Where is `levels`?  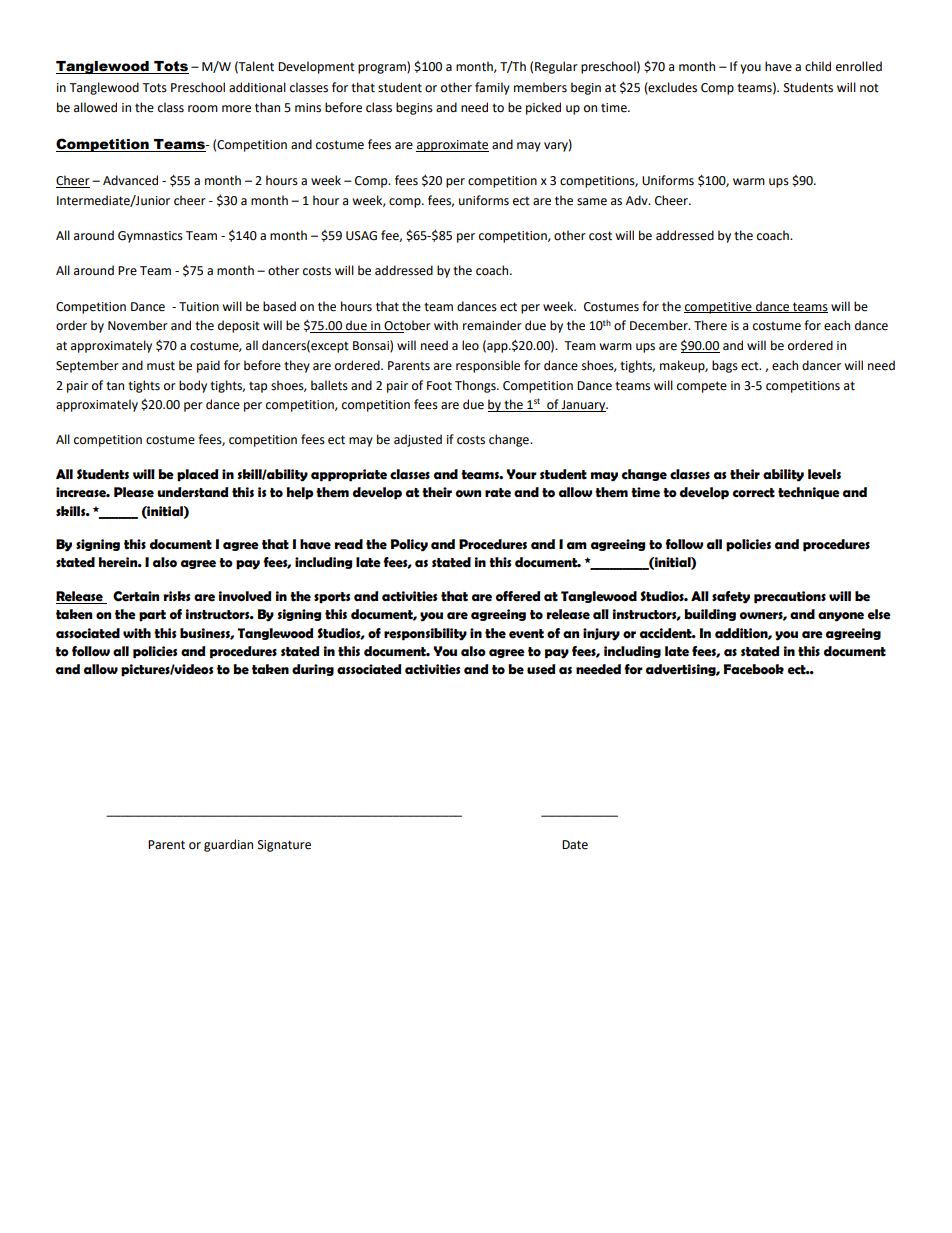
levels is located at coordinates (824, 474).
